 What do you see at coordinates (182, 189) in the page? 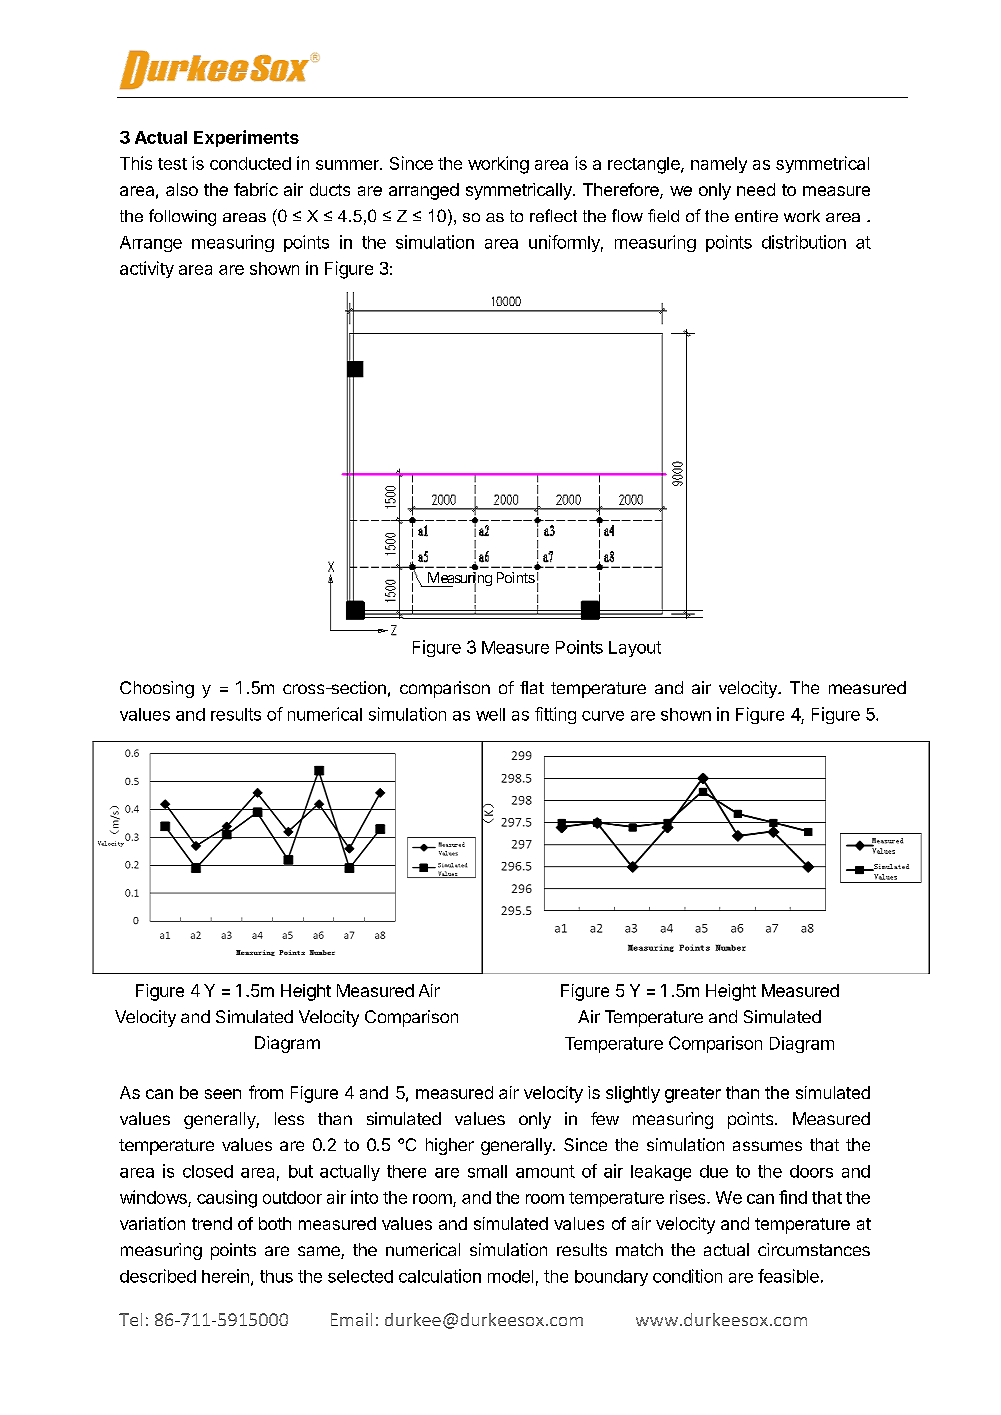
I see `also` at bounding box center [182, 189].
